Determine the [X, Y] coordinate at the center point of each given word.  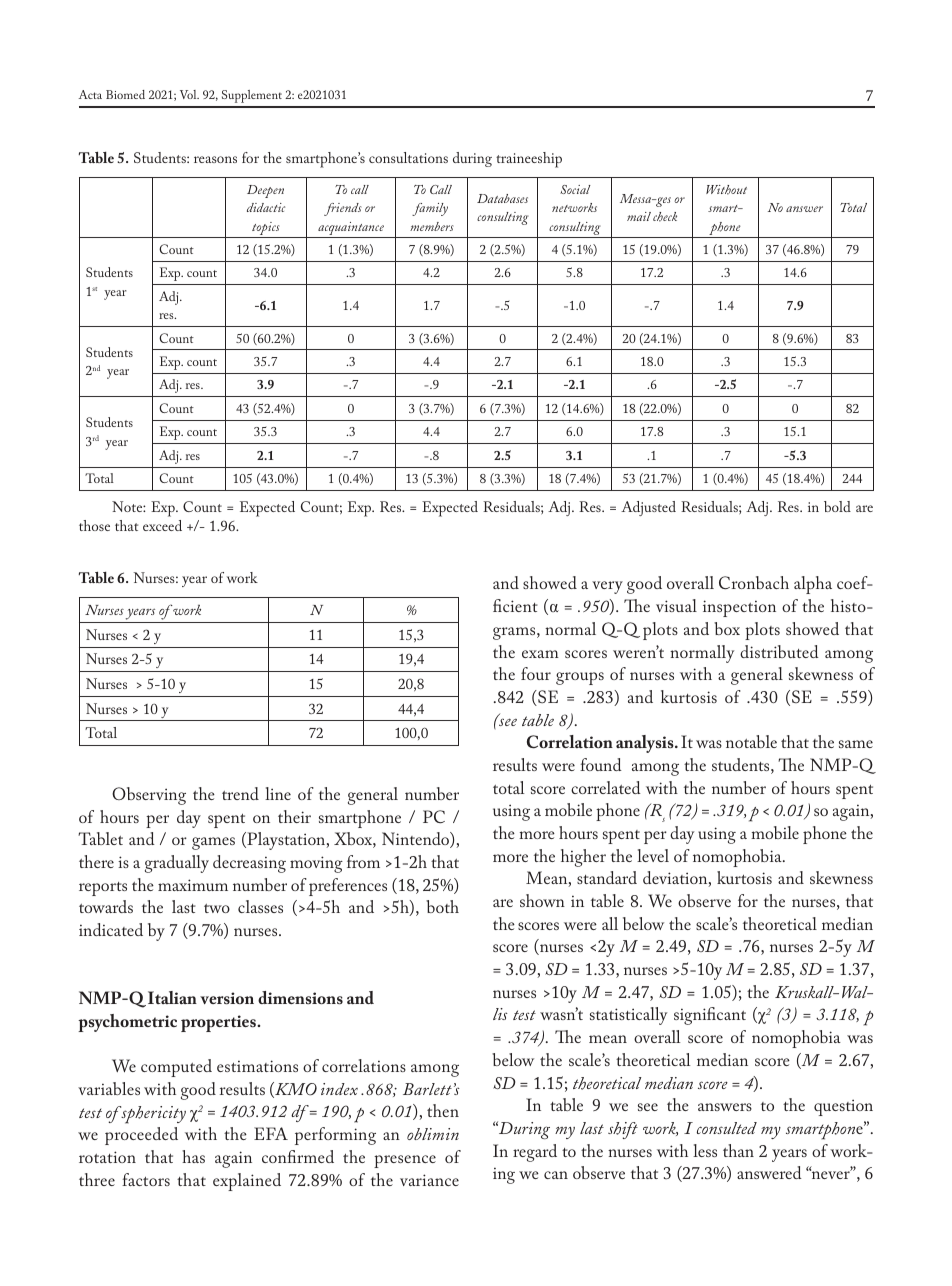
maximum [193, 885]
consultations [408, 157]
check [665, 217]
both [442, 906]
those [94, 525]
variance [429, 1180]
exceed [162, 525]
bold [837, 506]
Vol [189, 94]
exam [540, 654]
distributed [779, 651]
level [653, 855]
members [431, 226]
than [738, 1150]
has [193, 1156]
